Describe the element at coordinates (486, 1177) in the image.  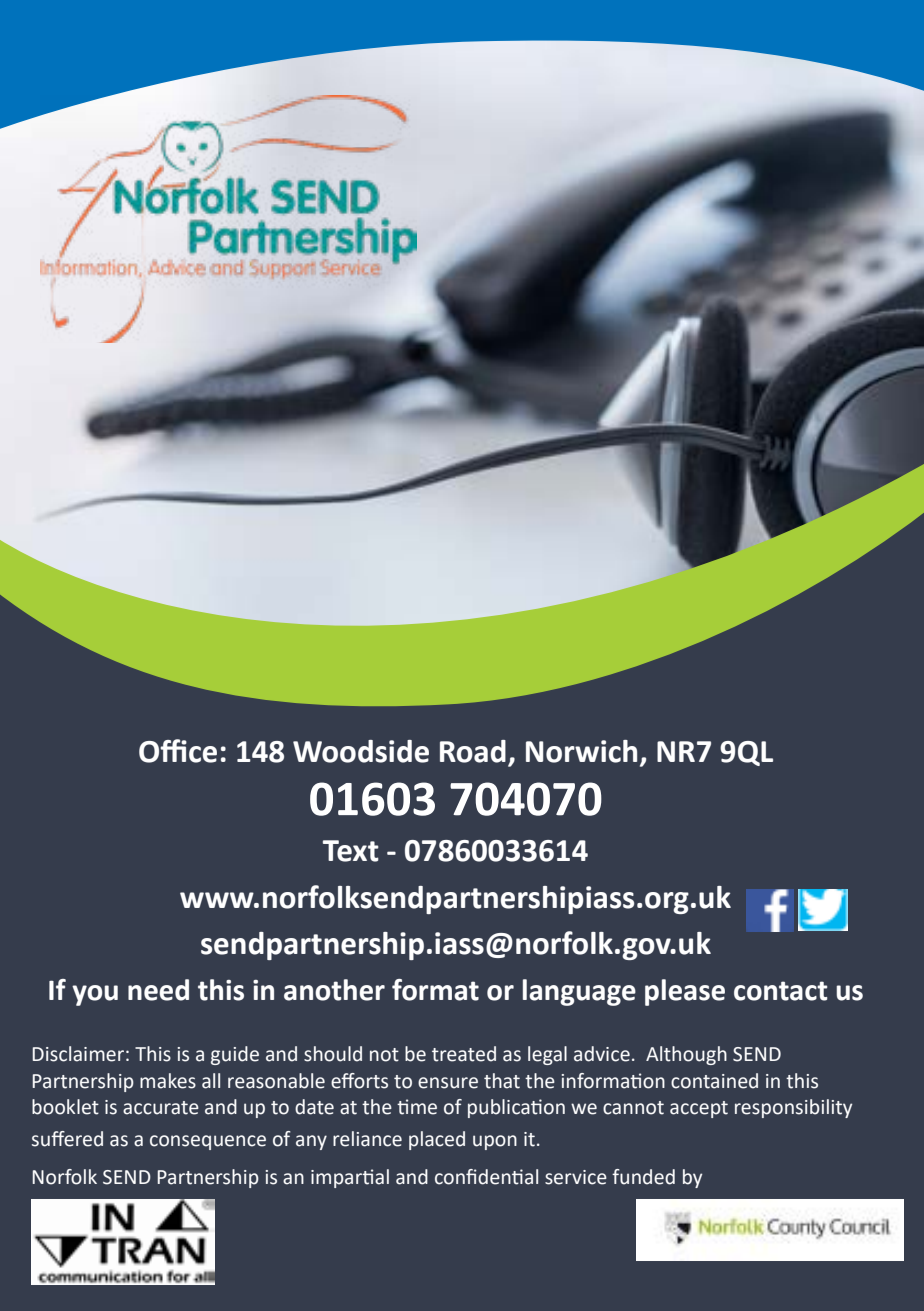
I see `confidential` at that location.
